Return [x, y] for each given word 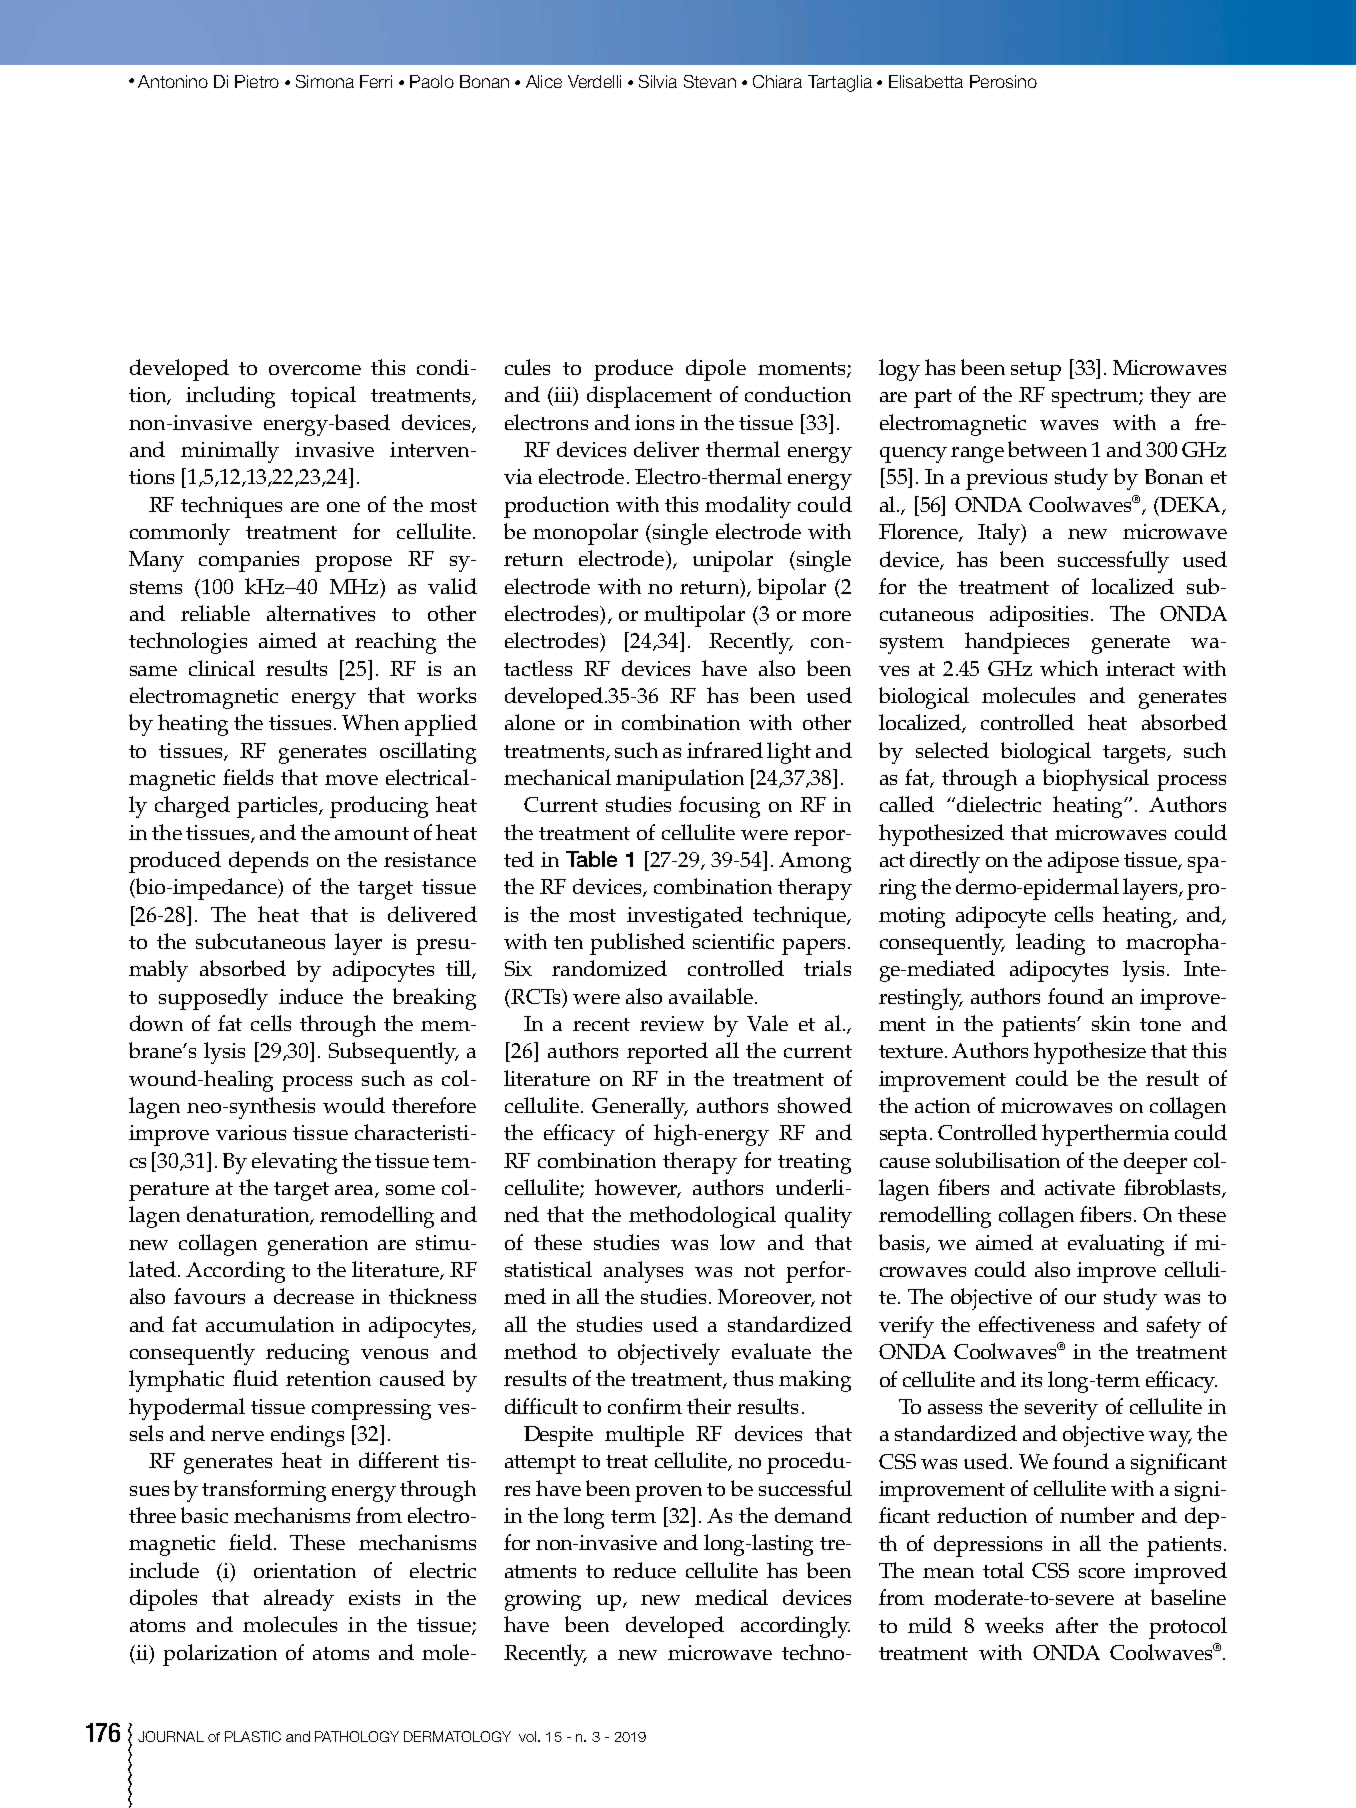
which [1069, 668]
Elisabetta [926, 81]
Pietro [257, 81]
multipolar [694, 616]
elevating [294, 1163]
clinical [222, 668]
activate [1080, 1187]
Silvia [658, 81]
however [637, 1188]
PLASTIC [253, 1736]
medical [731, 1597]
